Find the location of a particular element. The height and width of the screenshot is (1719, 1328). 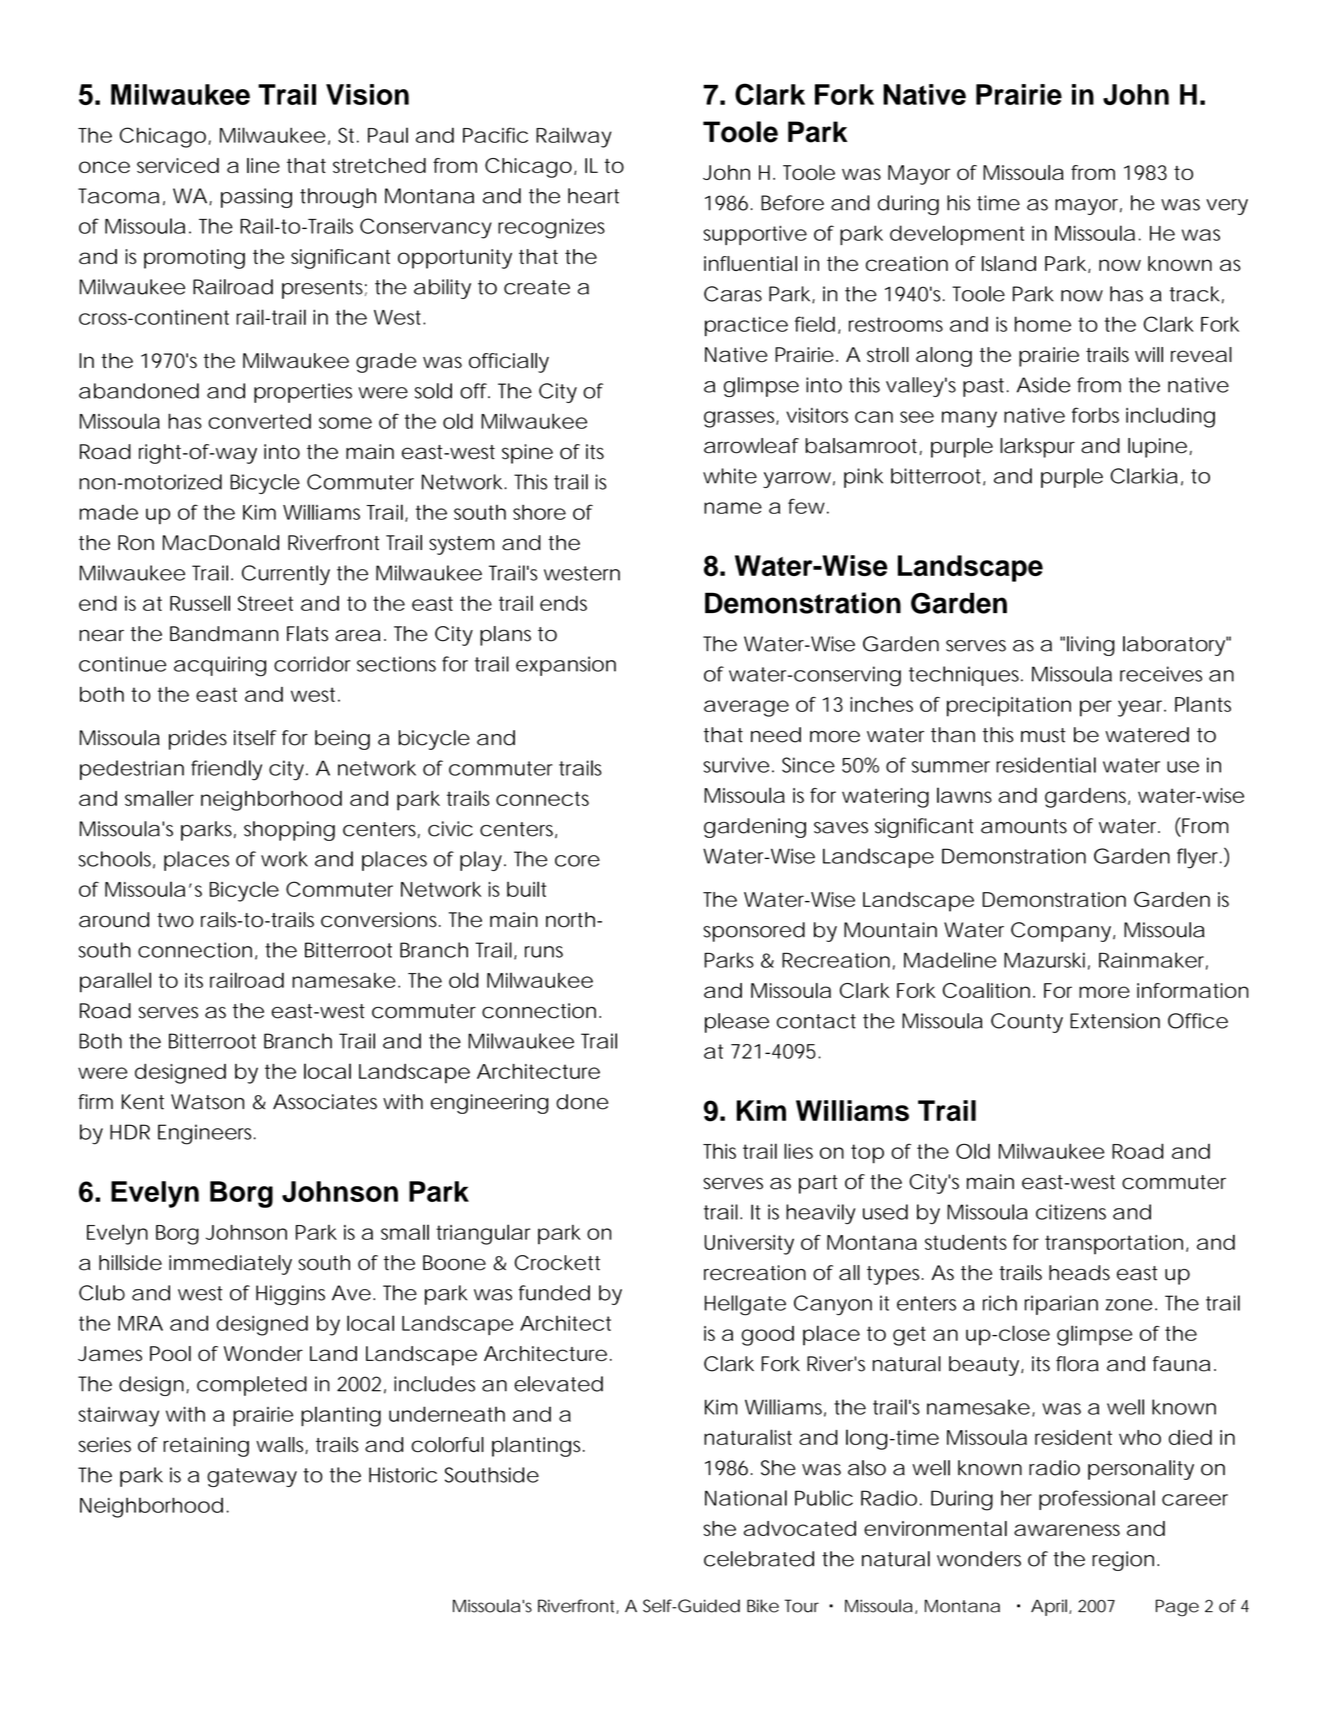

immediately is located at coordinates (230, 1265).
